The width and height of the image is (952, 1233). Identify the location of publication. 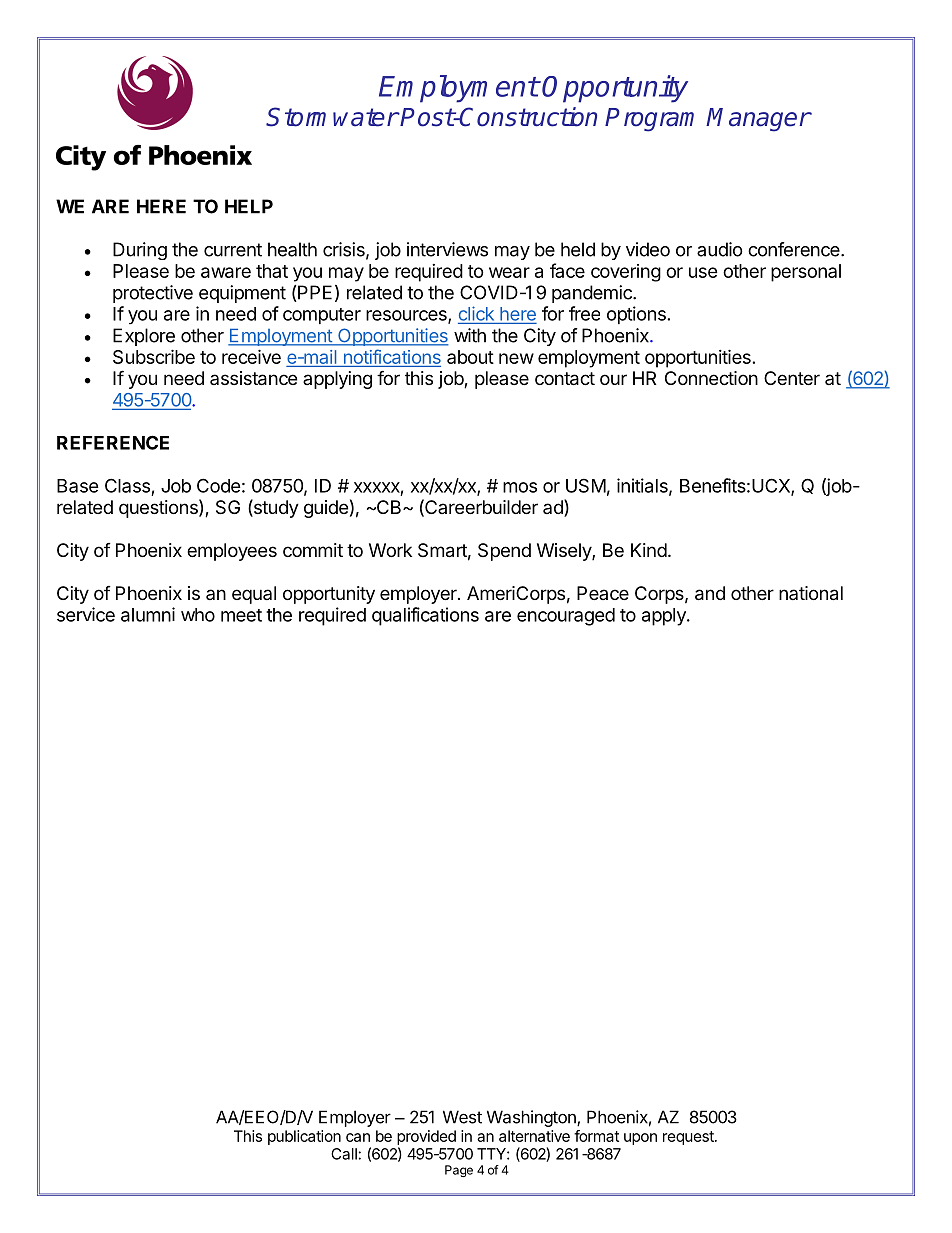
(304, 1137).
